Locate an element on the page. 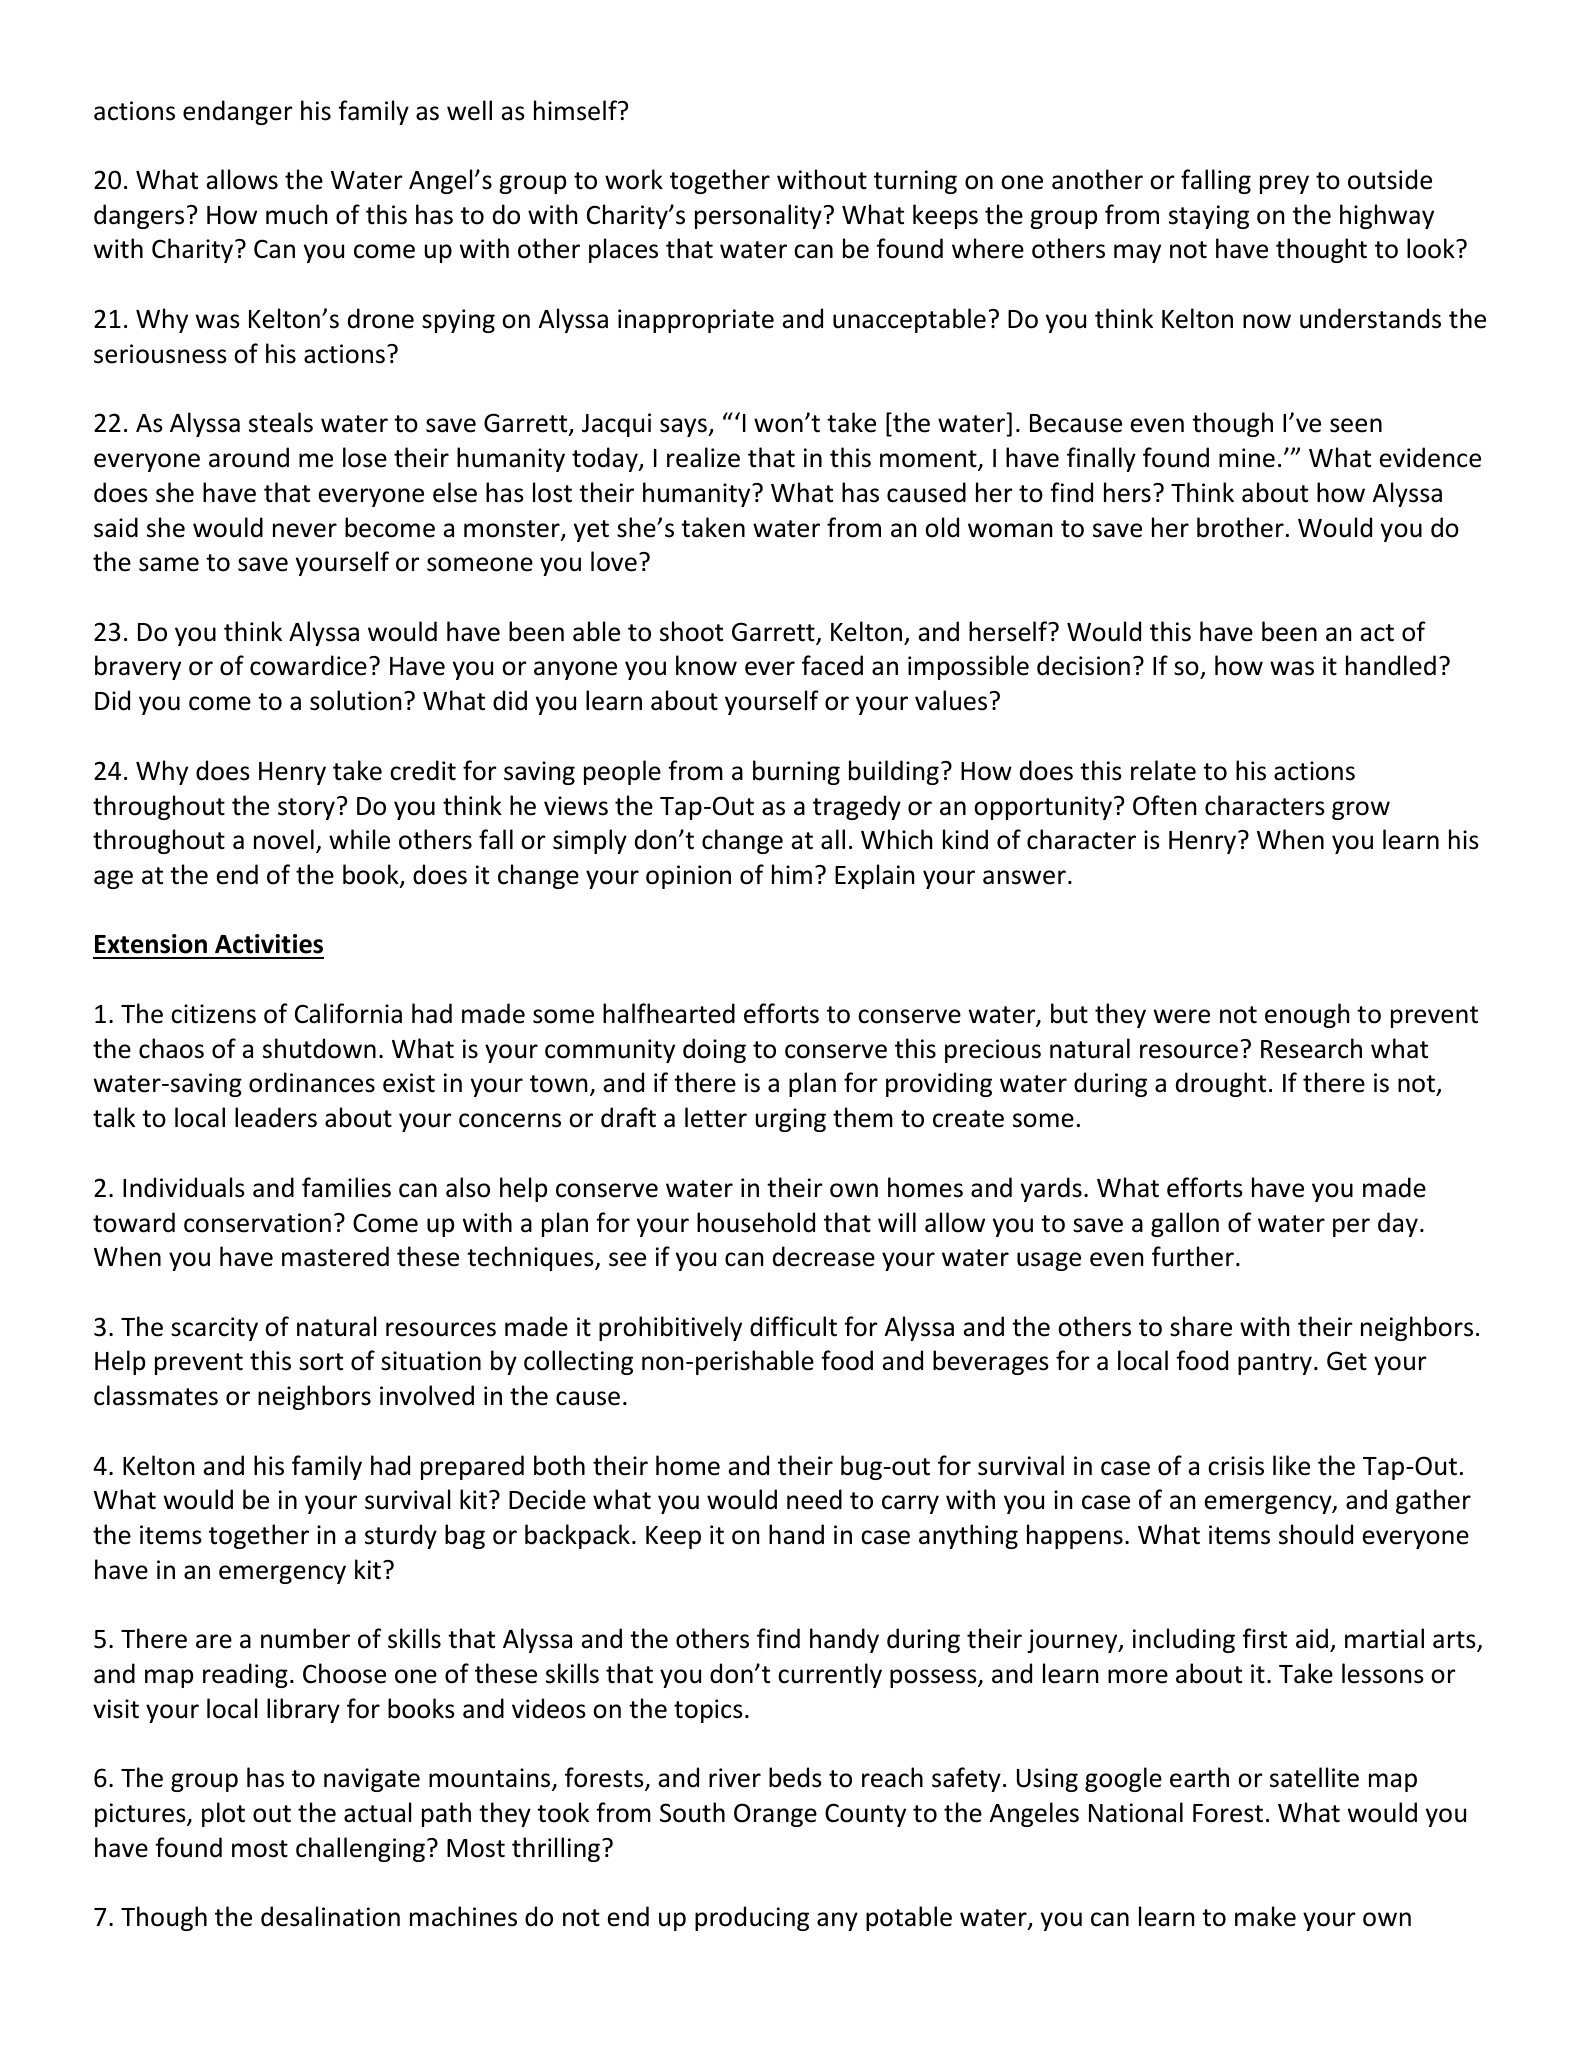 Image resolution: width=1583 pixels, height=2049 pixels. enough is located at coordinates (1307, 1015).
